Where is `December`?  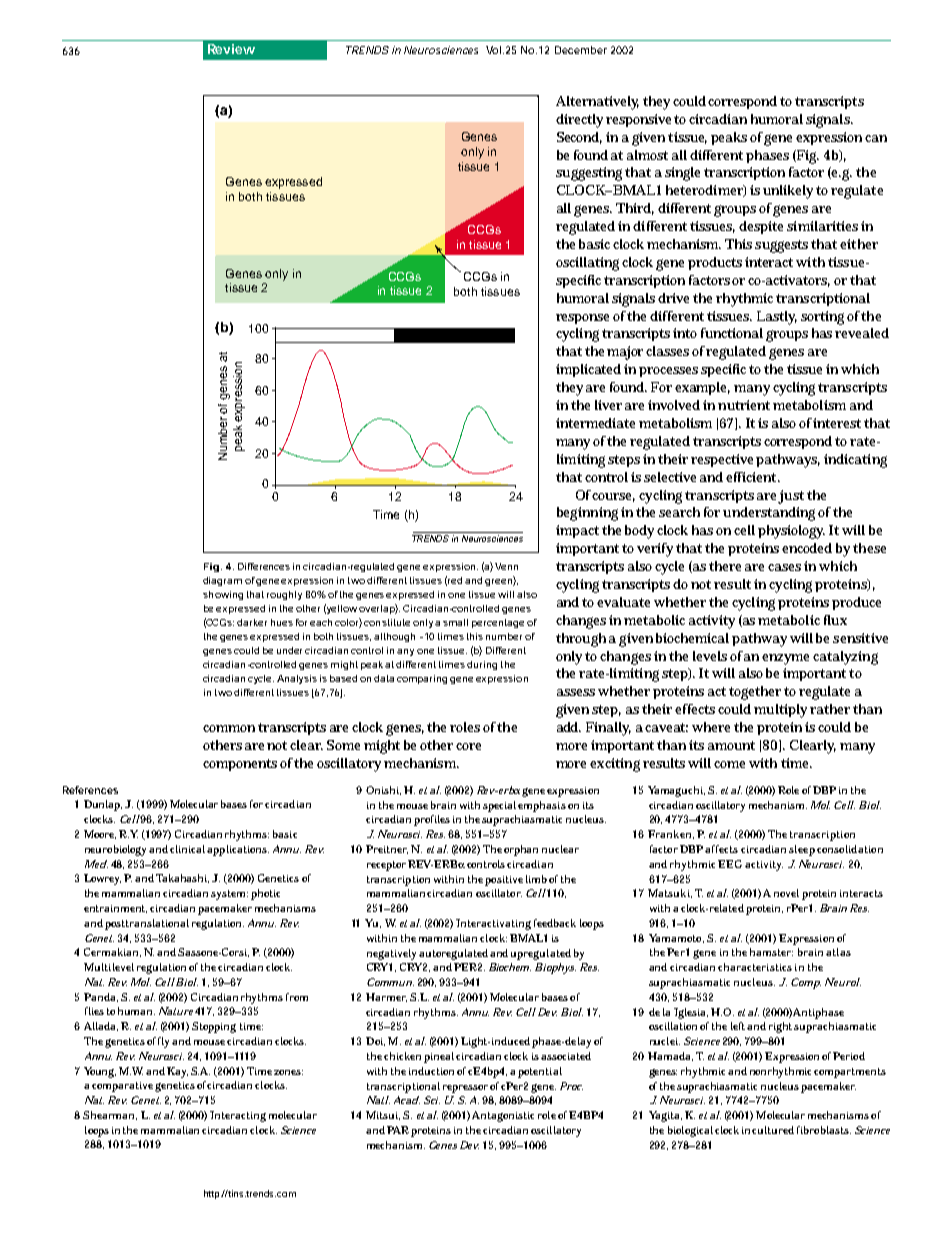
December is located at coordinates (581, 50).
